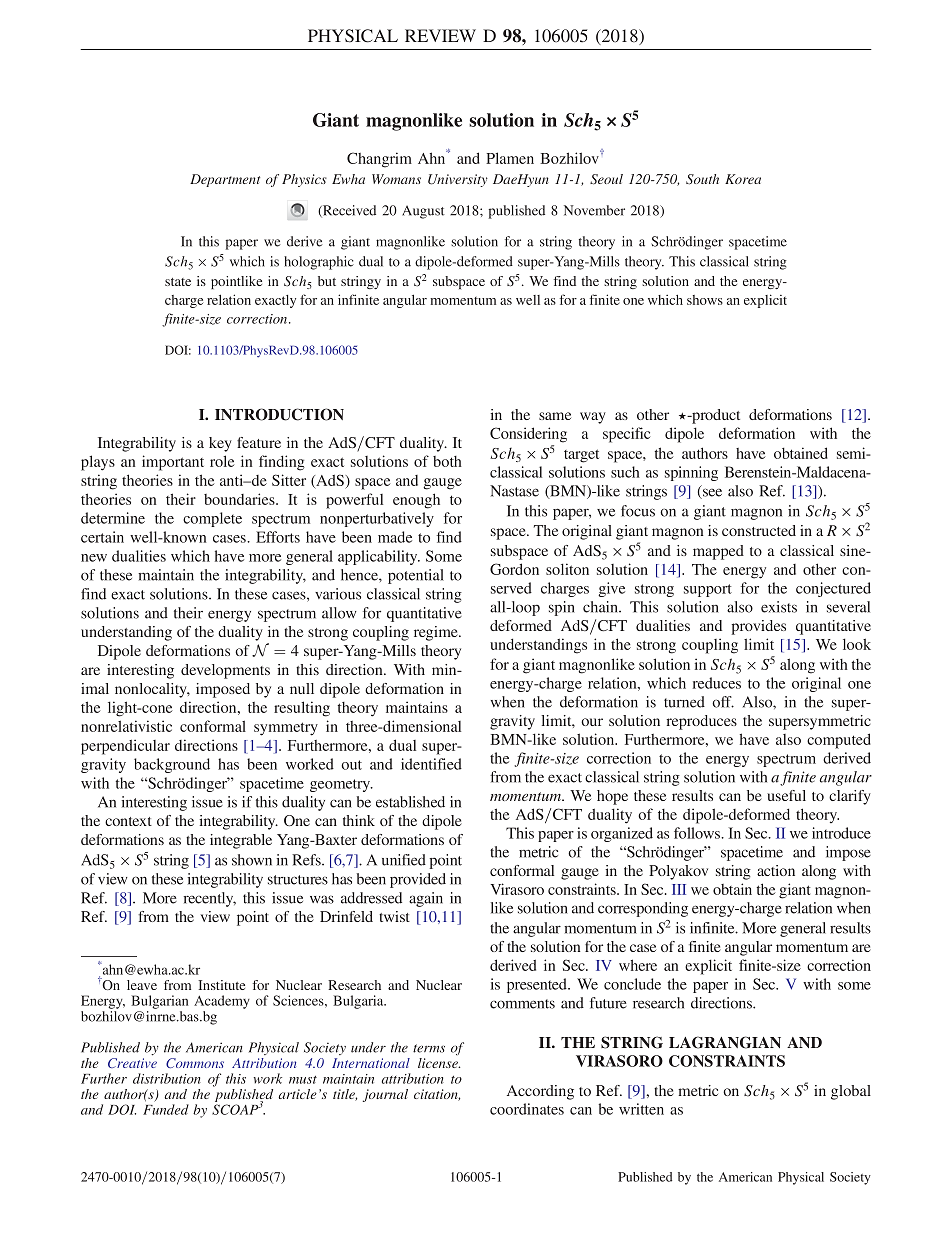 The height and width of the image is (1233, 952). What do you see at coordinates (167, 1078) in the image?
I see `distribution` at bounding box center [167, 1078].
